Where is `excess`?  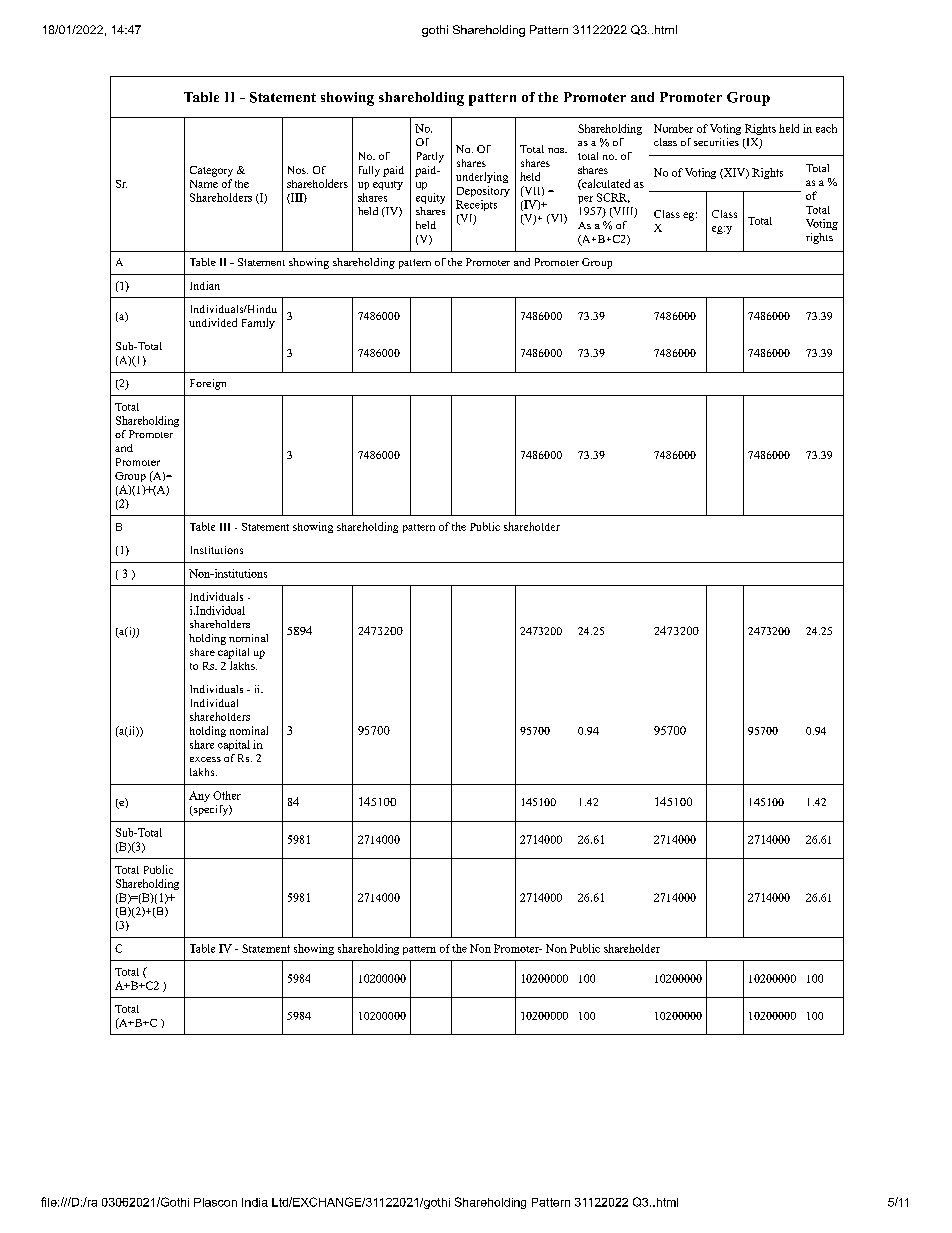 excess is located at coordinates (205, 759).
